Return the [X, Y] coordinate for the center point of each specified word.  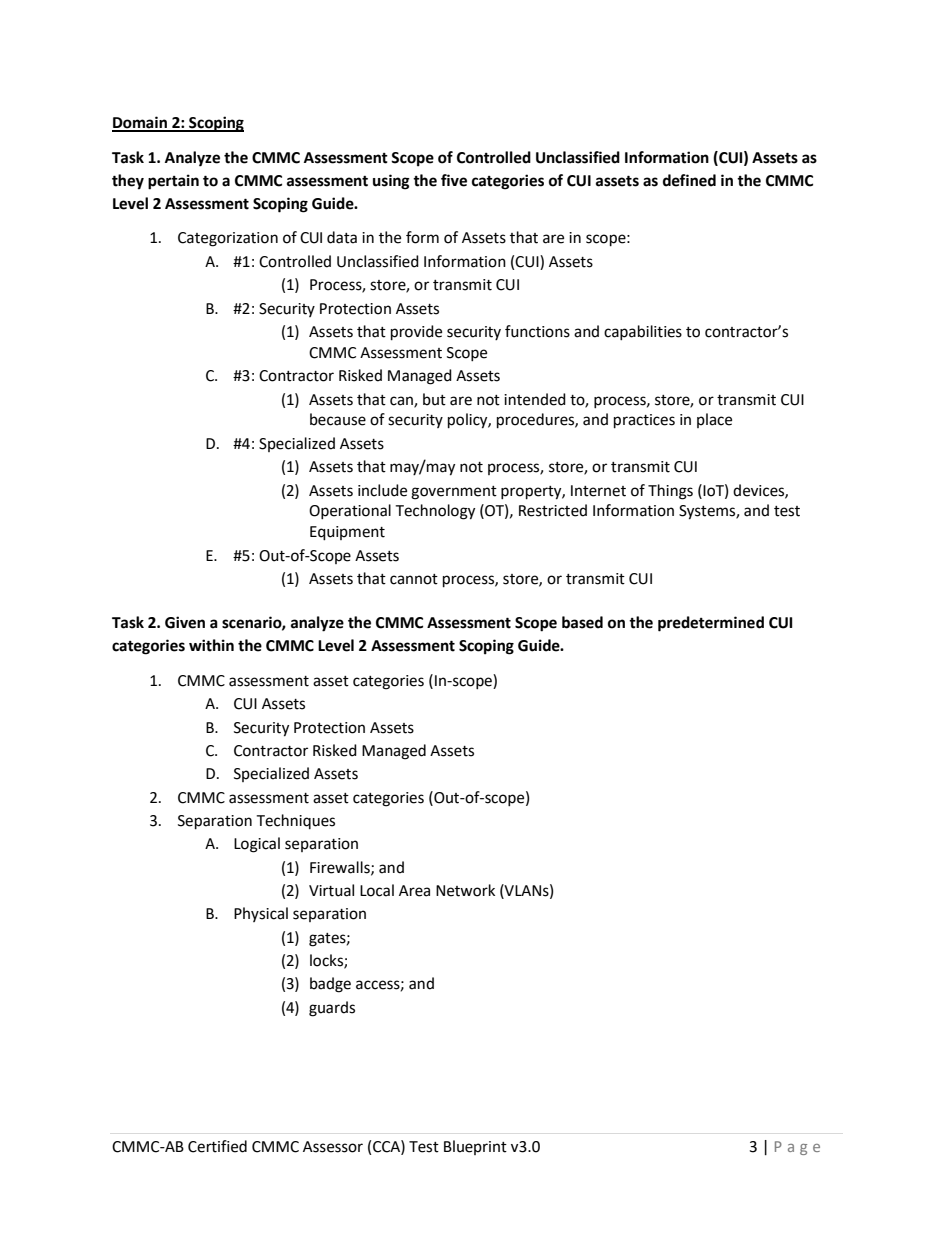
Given [185, 622]
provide [416, 333]
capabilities [643, 332]
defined [689, 180]
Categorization [228, 239]
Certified [217, 1146]
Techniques [295, 821]
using [391, 182]
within [211, 645]
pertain [173, 182]
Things [670, 492]
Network [465, 890]
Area [414, 891]
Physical [261, 914]
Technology [435, 512]
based [582, 622]
